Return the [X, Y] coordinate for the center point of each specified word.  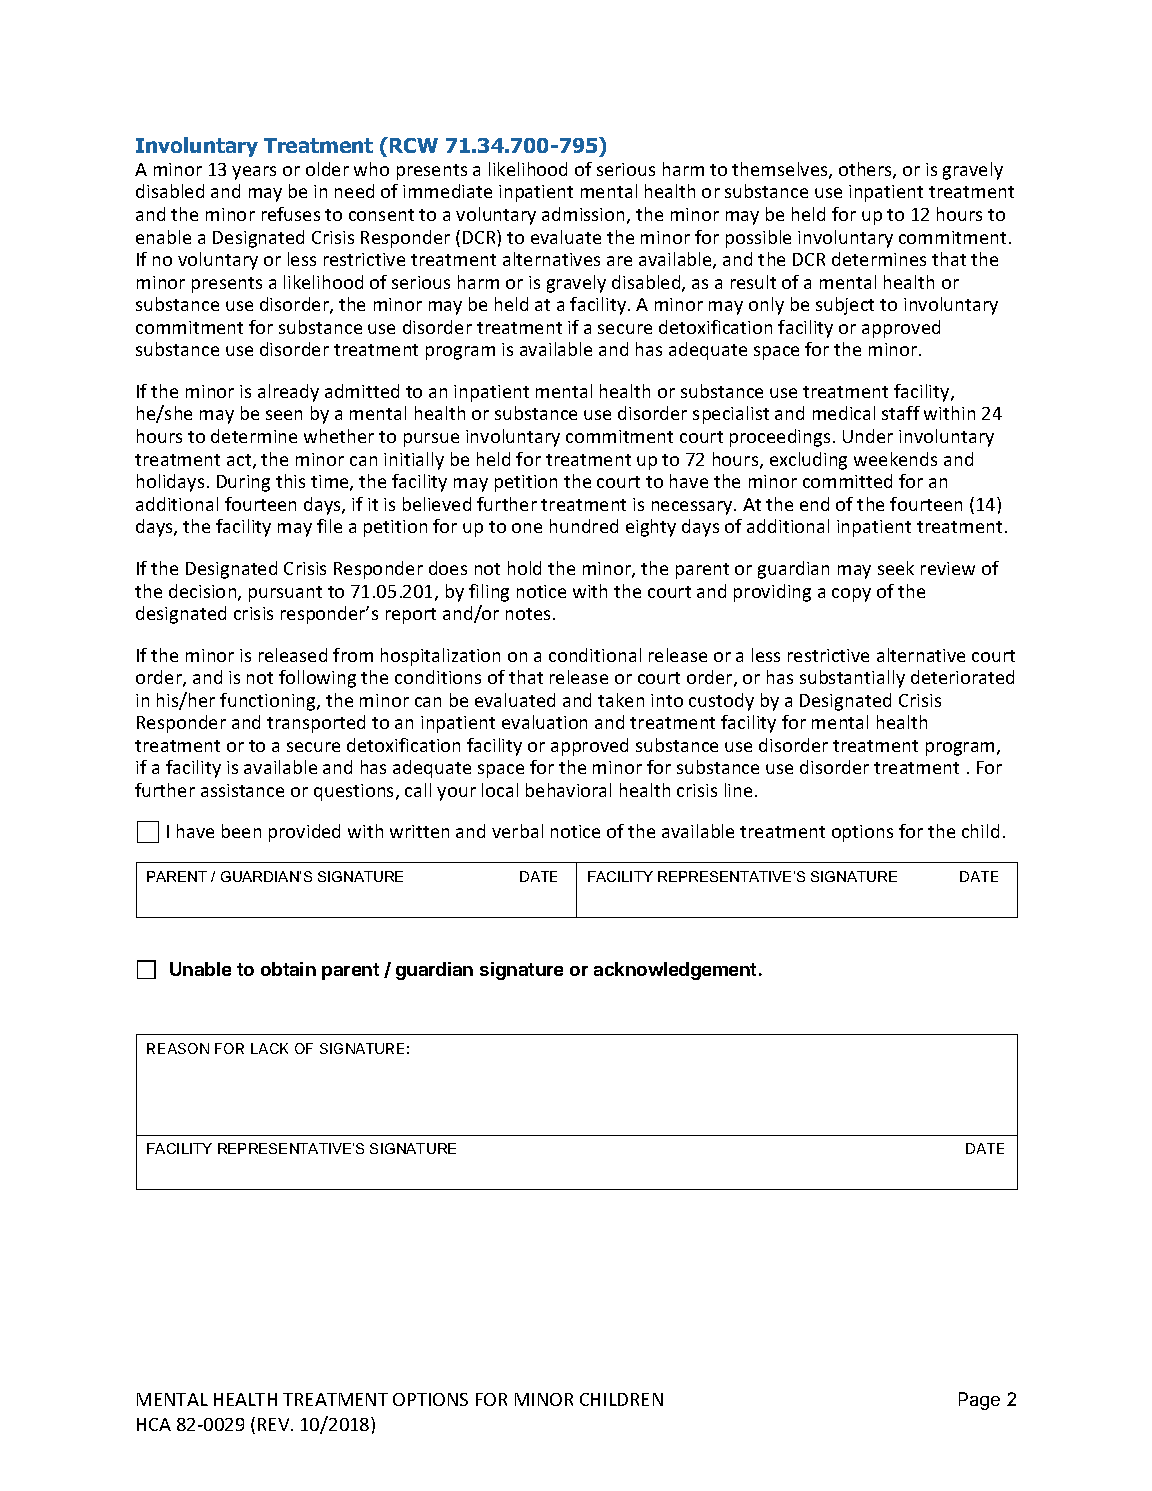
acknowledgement [675, 971]
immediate [447, 191]
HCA [154, 1424]
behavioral [568, 790]
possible [758, 239]
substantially [852, 679]
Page [979, 1401]
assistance [242, 790]
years [254, 173]
